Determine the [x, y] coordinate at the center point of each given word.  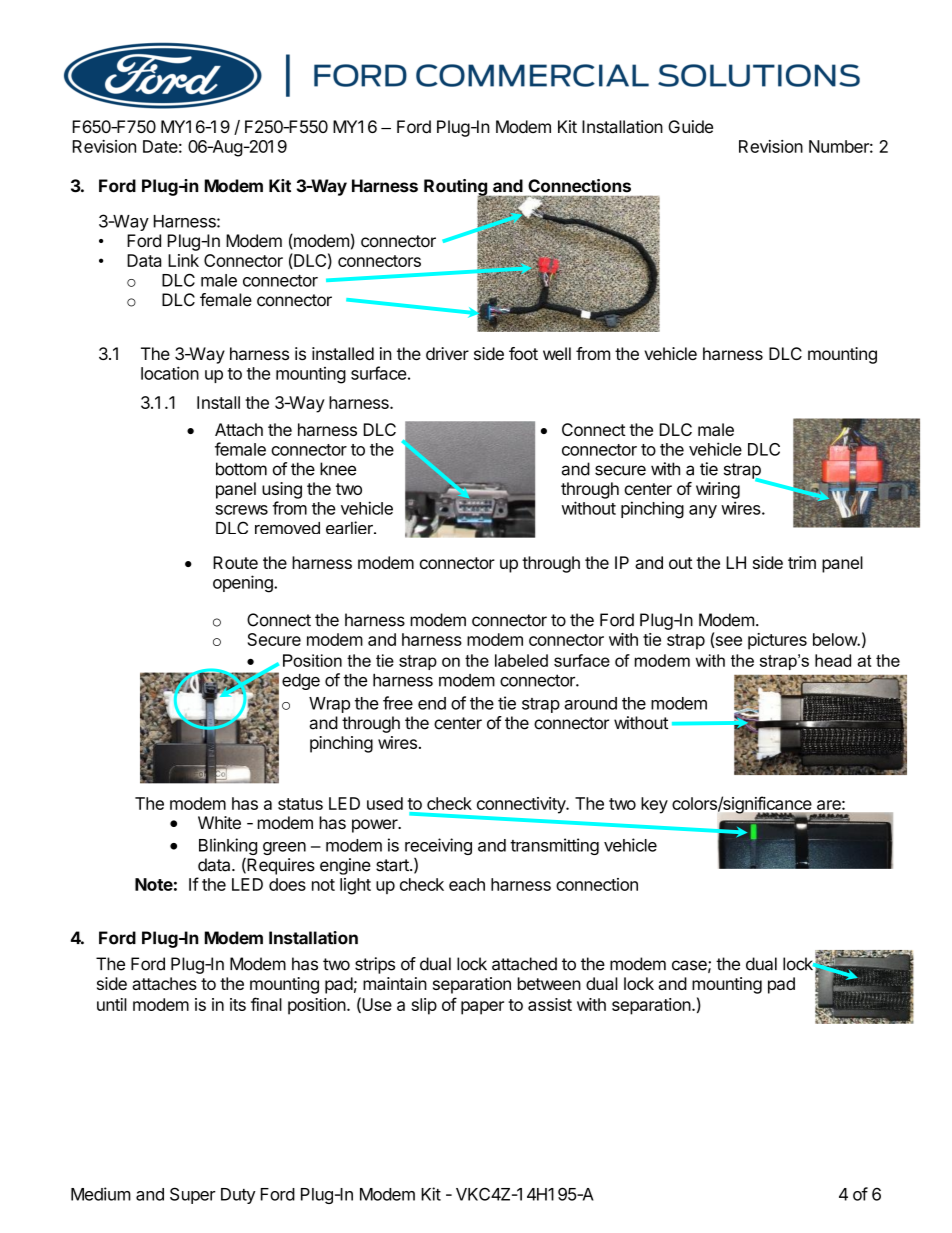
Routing [456, 188]
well [557, 353]
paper [482, 1008]
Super [193, 1195]
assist [550, 1004]
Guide [690, 126]
